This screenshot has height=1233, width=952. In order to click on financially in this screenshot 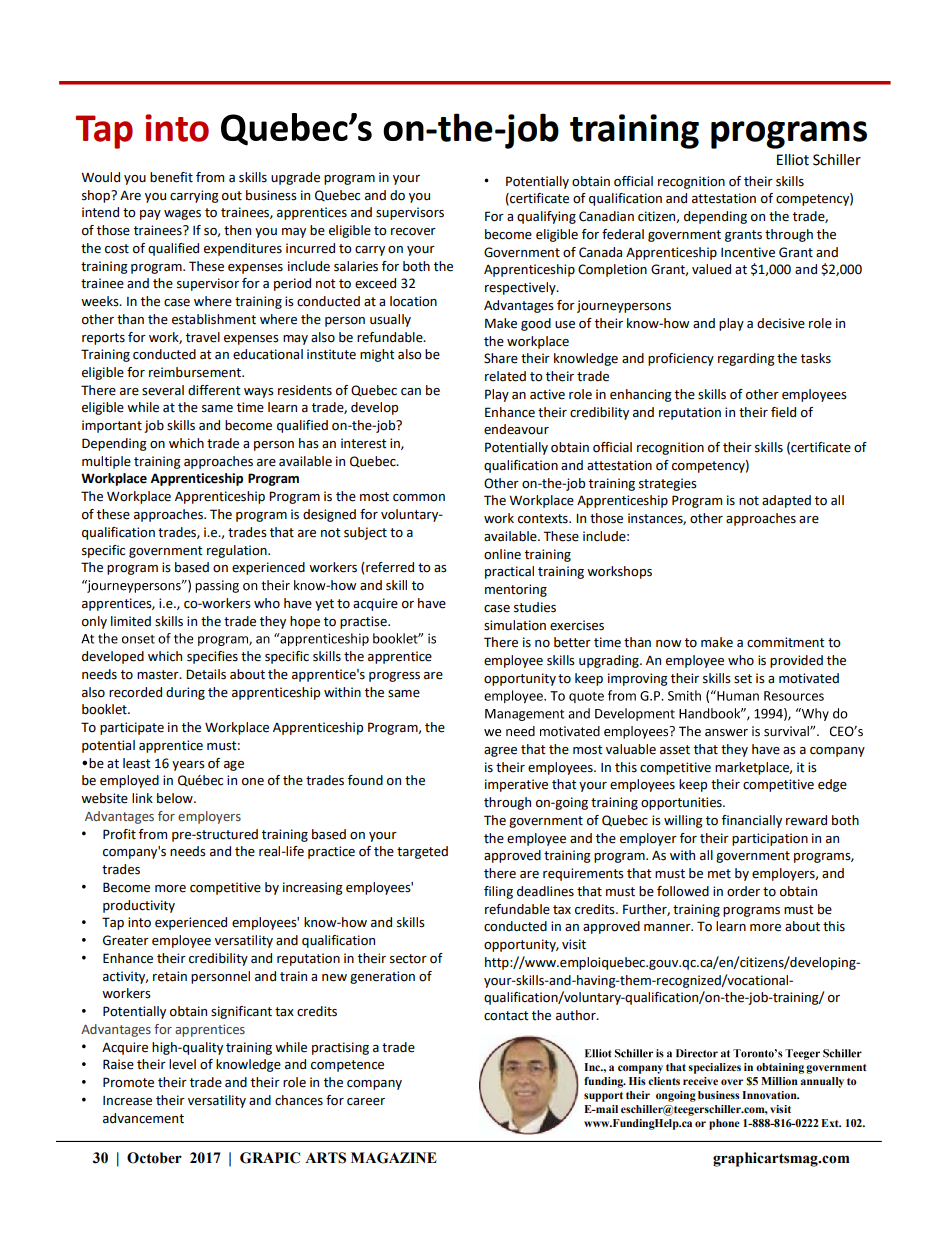, I will do `click(752, 821)`.
